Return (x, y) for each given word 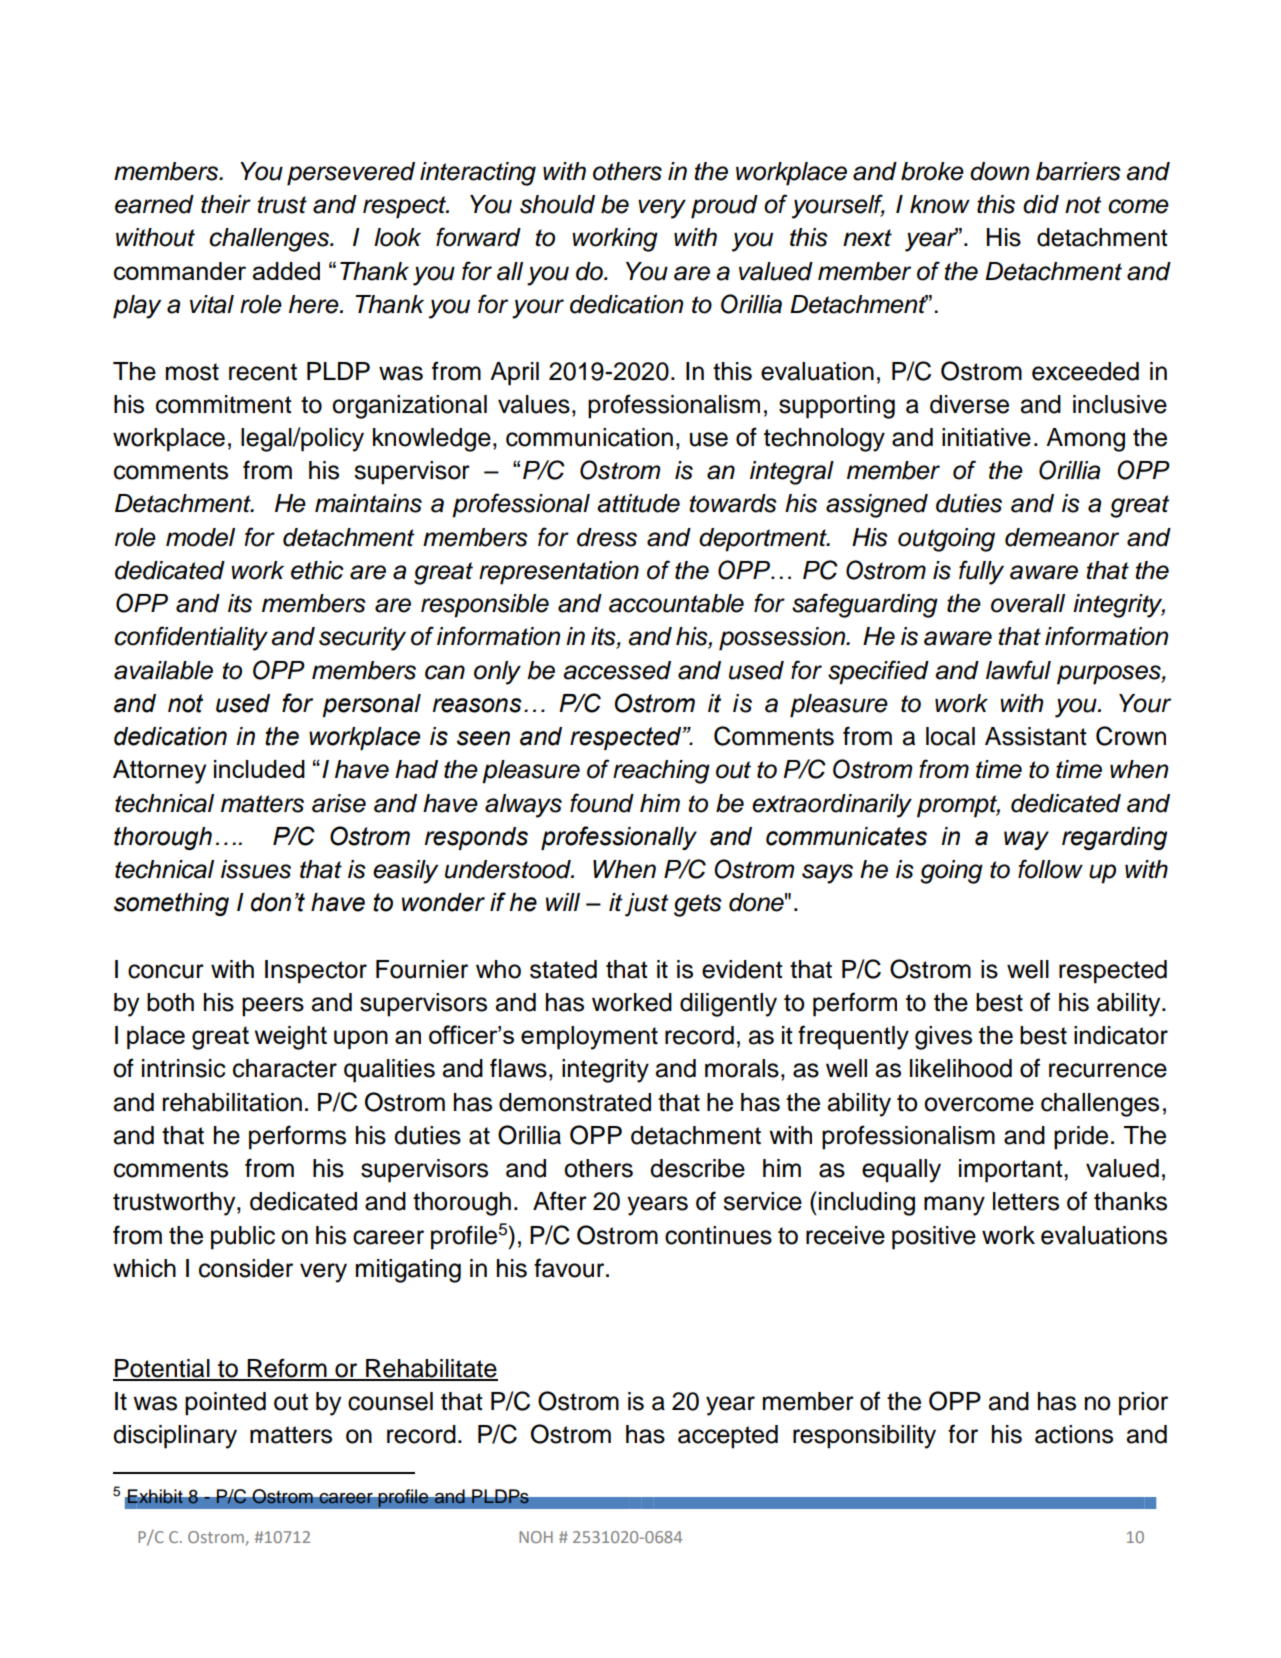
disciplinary (175, 1437)
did (1041, 204)
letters (1026, 1201)
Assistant (1036, 736)
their (226, 204)
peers (273, 1007)
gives (943, 1038)
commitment (224, 404)
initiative (986, 437)
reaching (661, 772)
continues (718, 1235)
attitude (638, 503)
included (259, 769)
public (243, 1238)
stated (563, 969)
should (557, 204)
